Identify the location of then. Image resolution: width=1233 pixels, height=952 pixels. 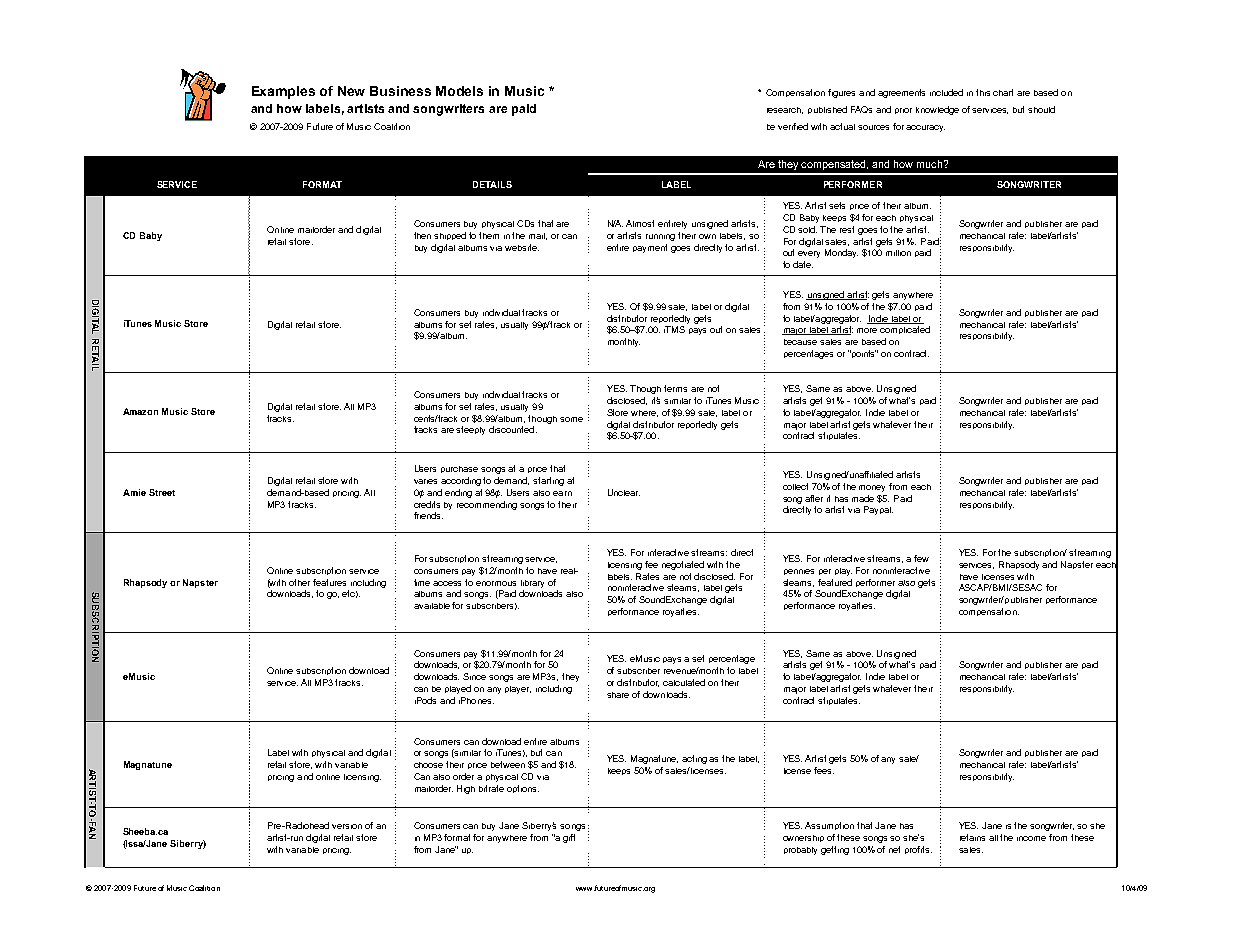
(422, 235).
